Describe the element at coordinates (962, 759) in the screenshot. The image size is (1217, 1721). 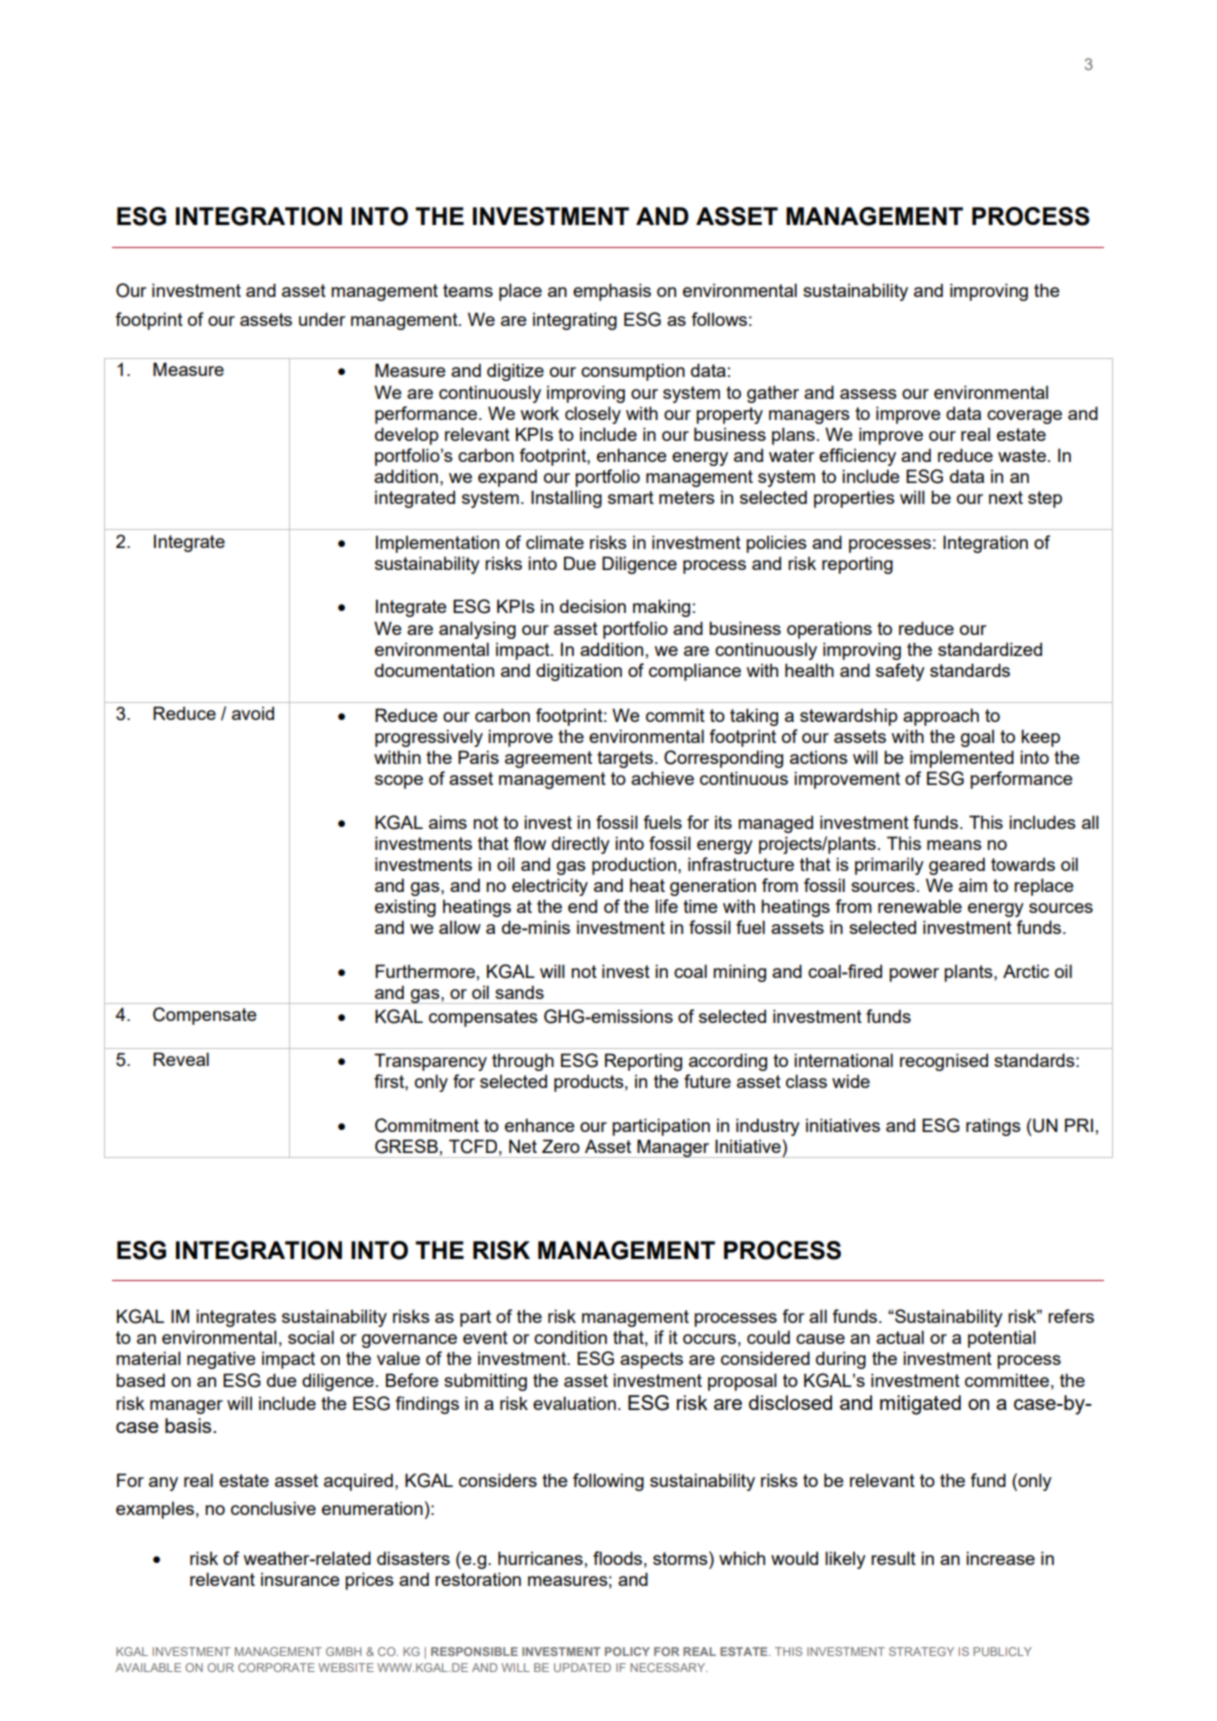
I see `implemented` at that location.
